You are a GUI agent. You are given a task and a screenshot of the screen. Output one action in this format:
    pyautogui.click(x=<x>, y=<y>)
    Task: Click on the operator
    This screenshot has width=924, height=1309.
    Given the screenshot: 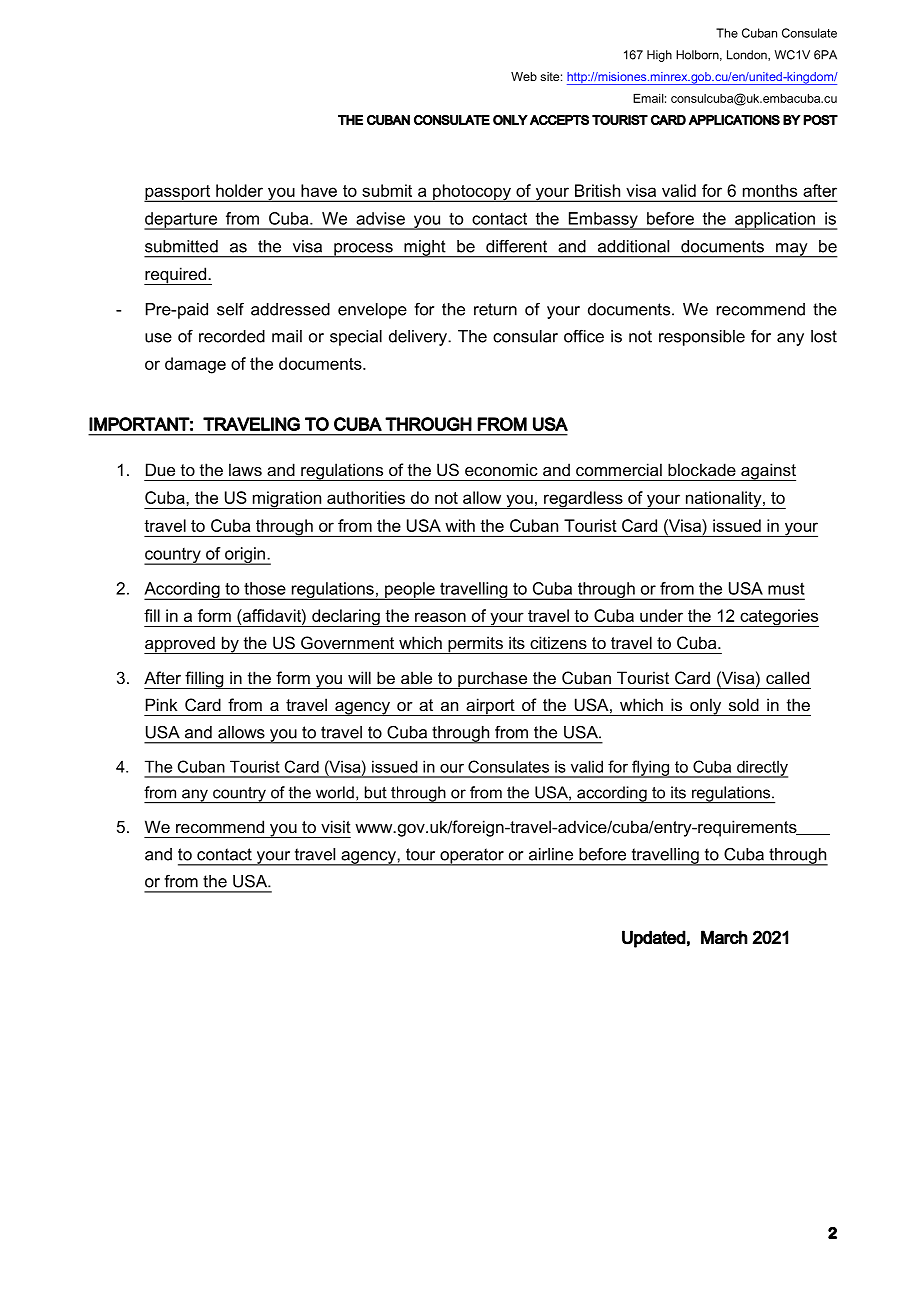 What is the action you would take?
    pyautogui.click(x=472, y=857)
